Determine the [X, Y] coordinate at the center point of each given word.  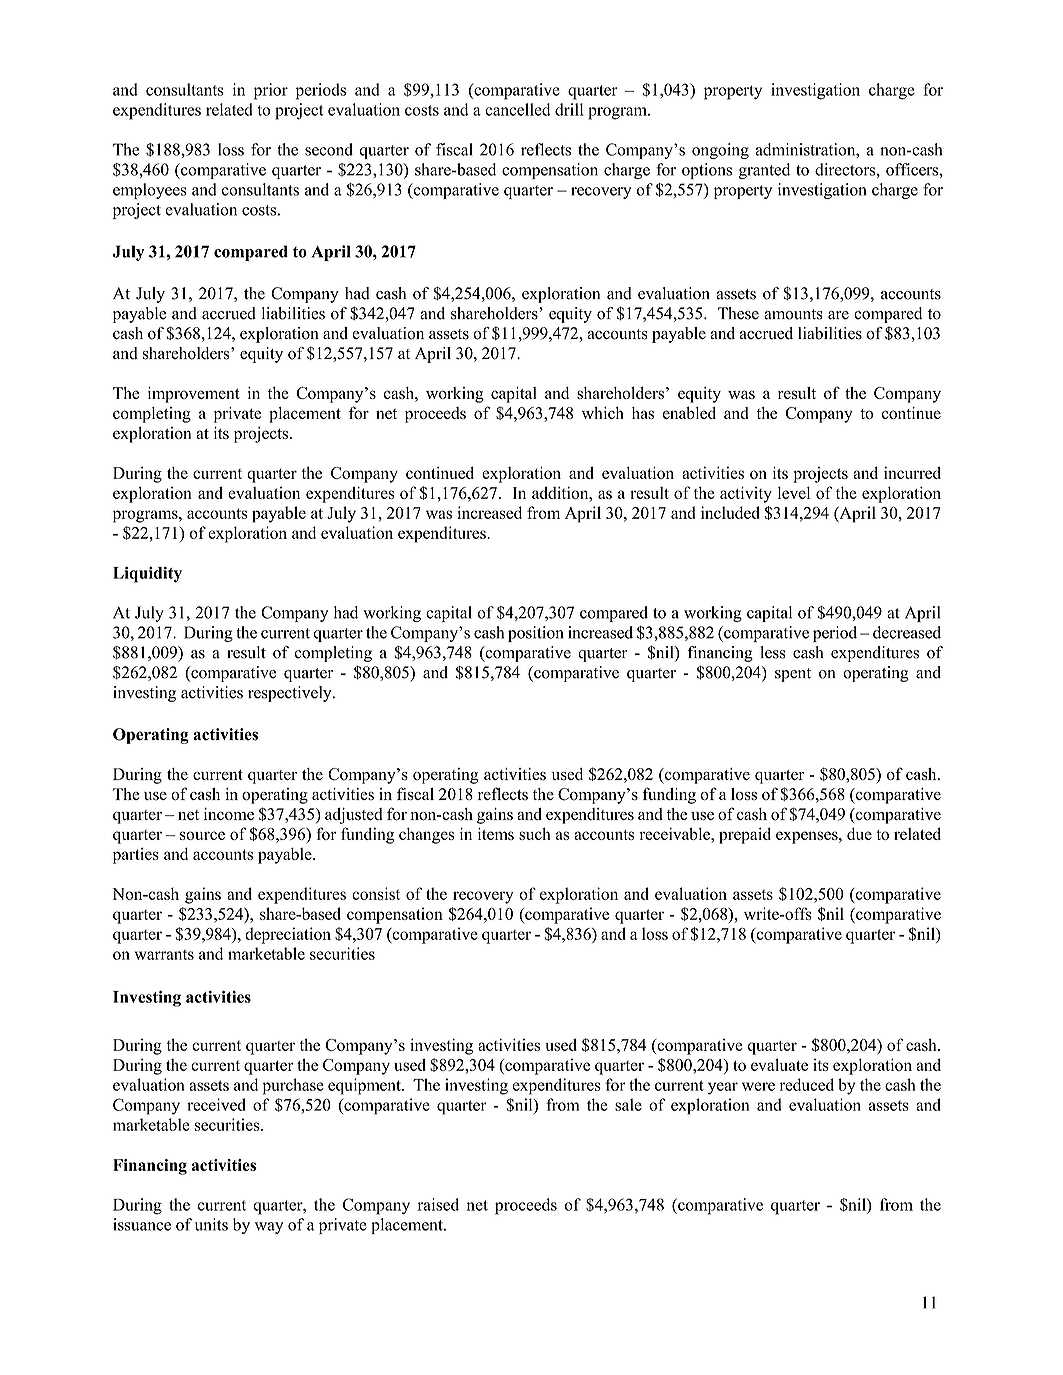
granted [764, 171]
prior [271, 91]
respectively [291, 694]
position [535, 634]
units [211, 1224]
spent [793, 675]
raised [438, 1204]
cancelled [518, 109]
